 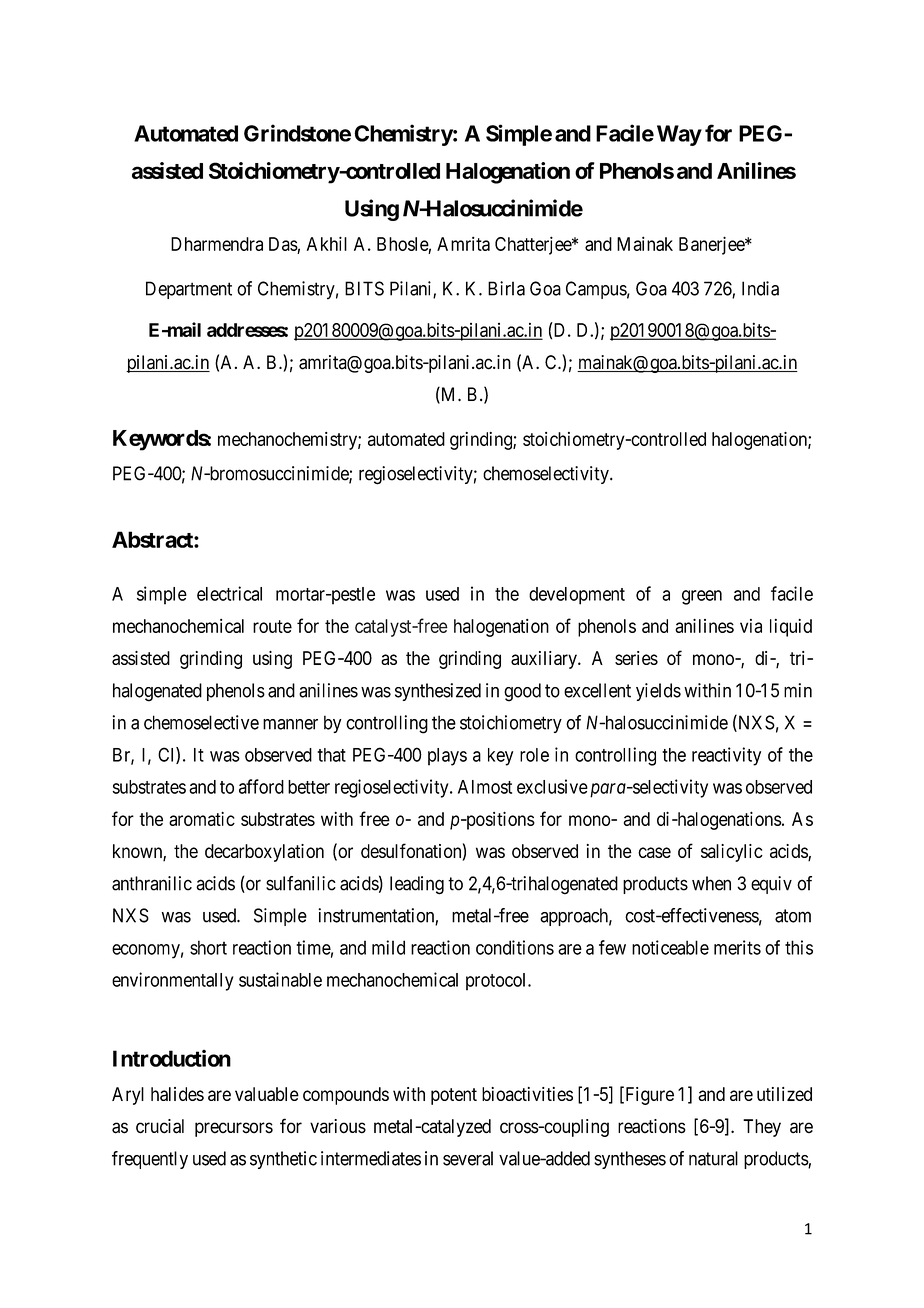 What do you see at coordinates (283, 244) in the screenshot?
I see `Das` at bounding box center [283, 244].
